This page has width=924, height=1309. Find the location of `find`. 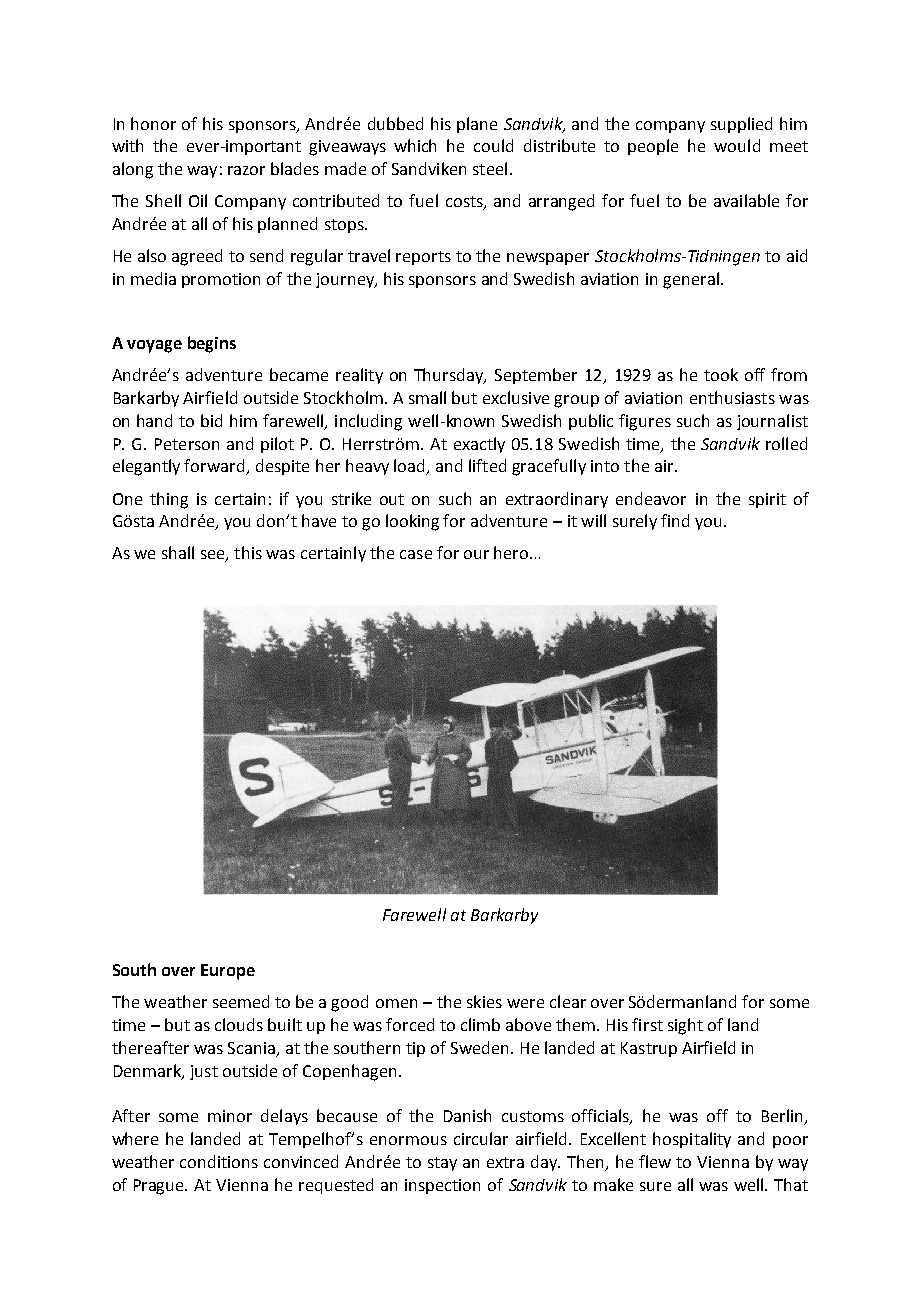

find is located at coordinates (675, 520).
